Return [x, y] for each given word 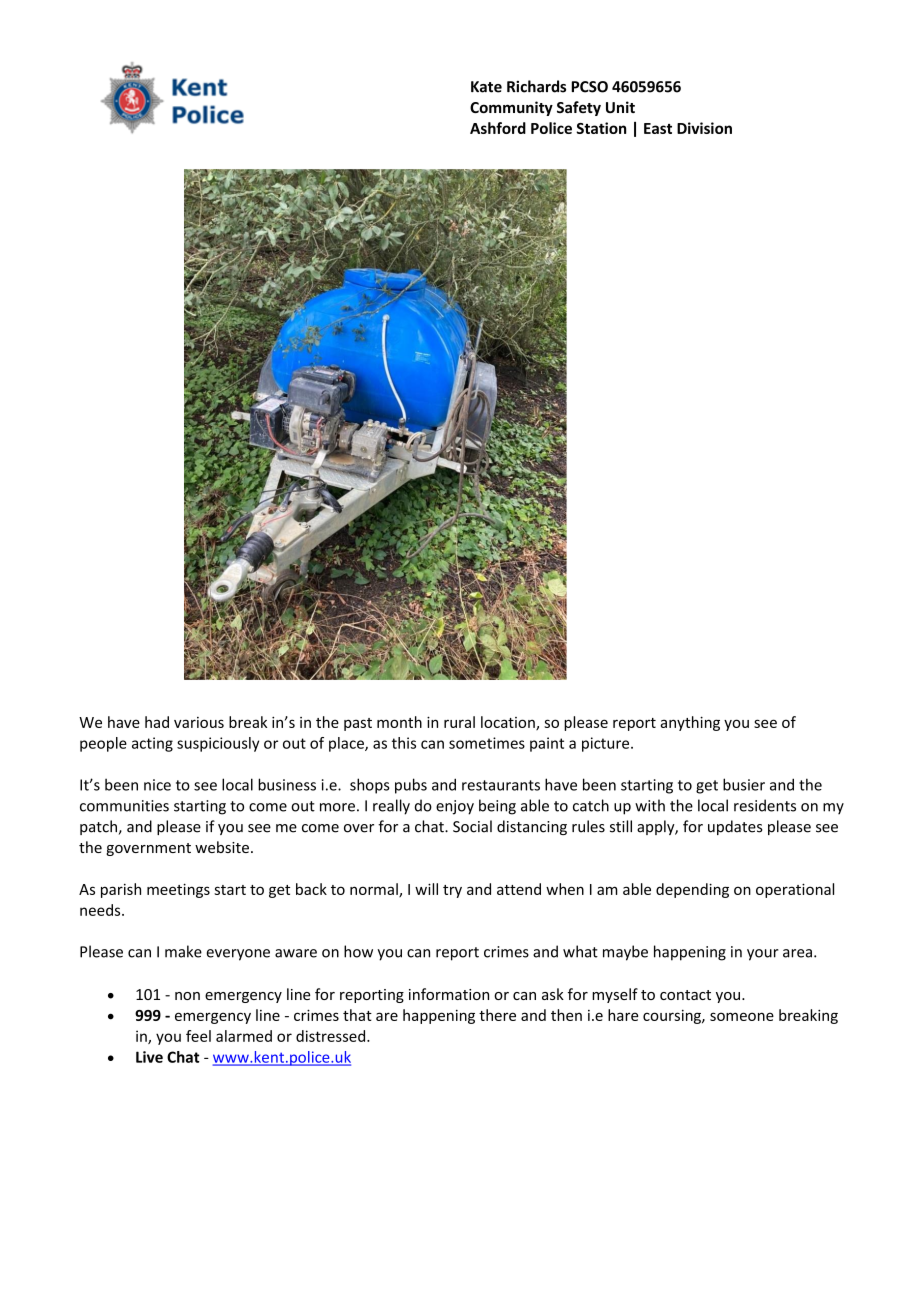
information [449, 994]
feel [198, 1036]
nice [157, 785]
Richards [536, 86]
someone [742, 1016]
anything [690, 723]
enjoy [455, 807]
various [199, 722]
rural [459, 722]
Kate [486, 87]
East [658, 128]
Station [601, 128]
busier [744, 784]
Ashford [498, 128]
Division [704, 128]
